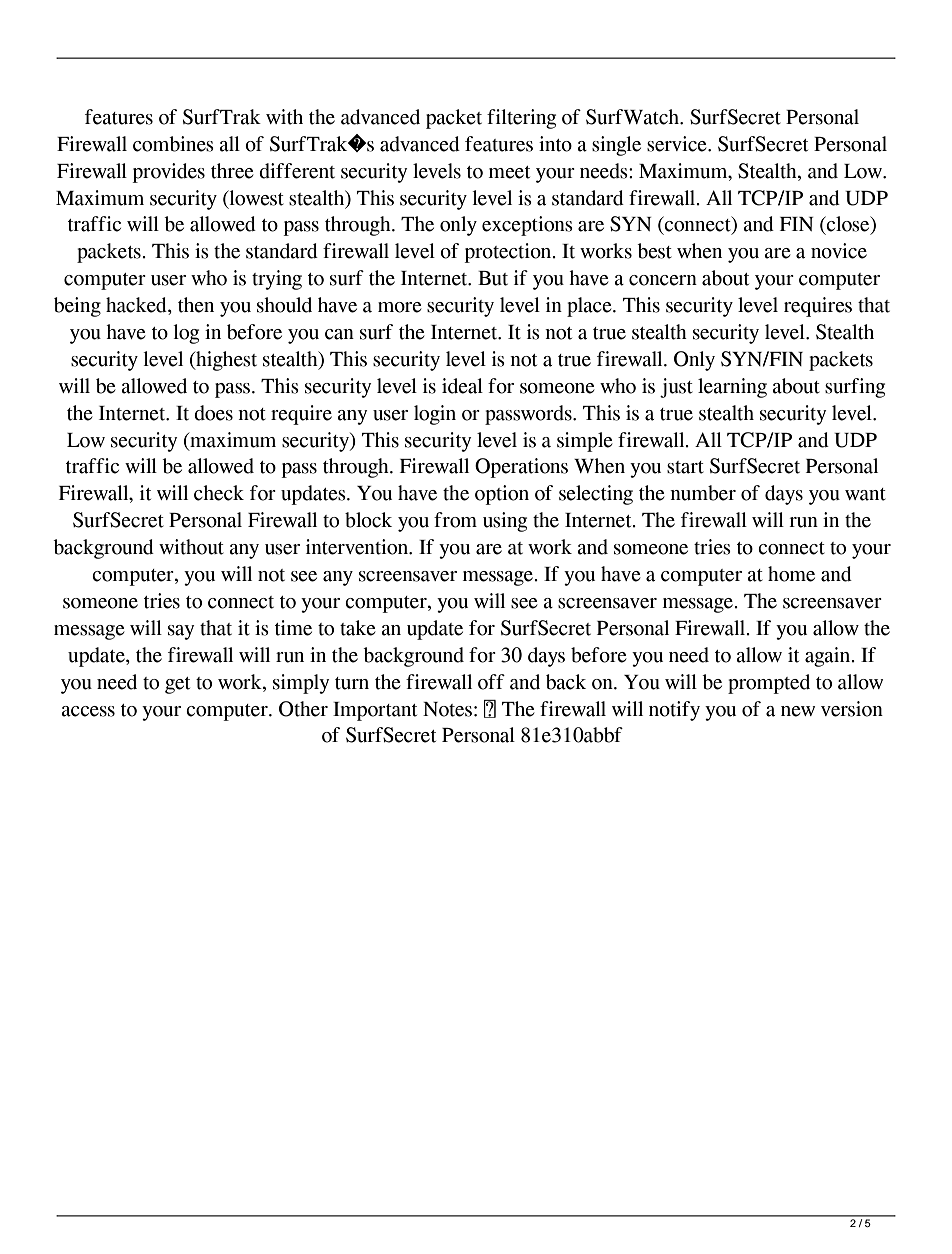 This document has height=1254, width=952. I want to click on does, so click(213, 413).
